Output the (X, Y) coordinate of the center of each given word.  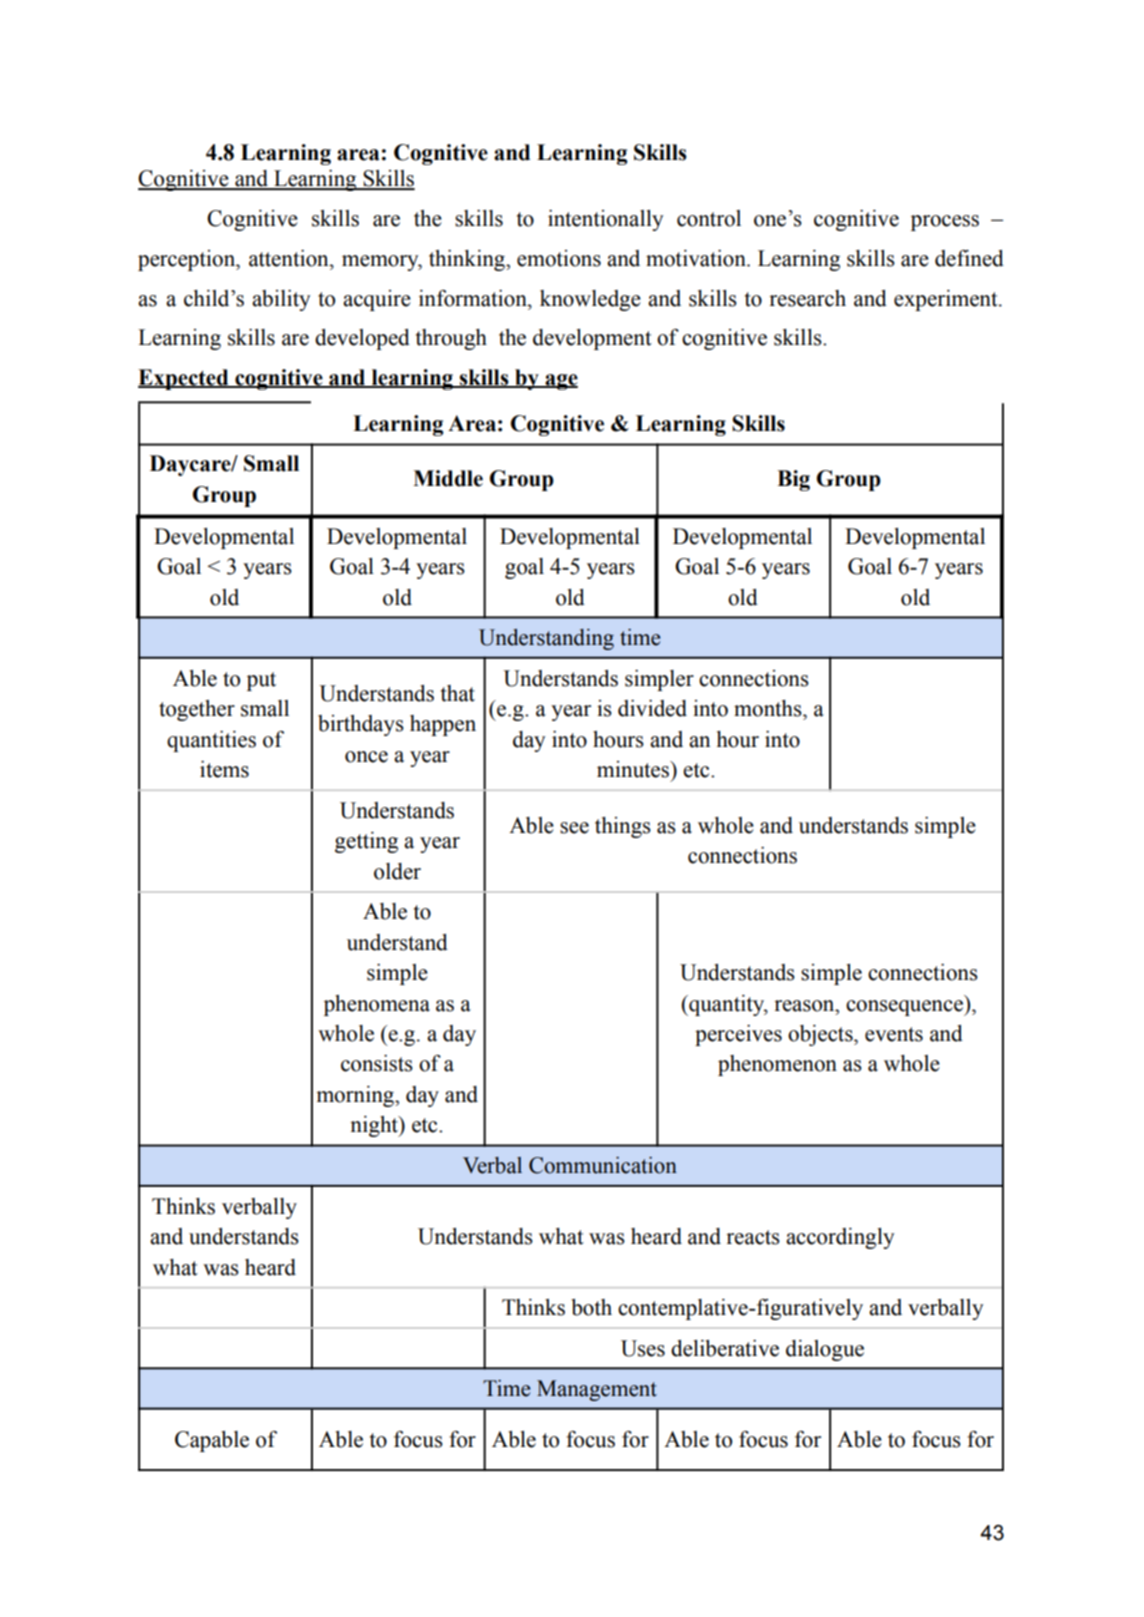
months (769, 708)
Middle (448, 478)
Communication (603, 1165)
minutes (634, 769)
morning (356, 1096)
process (945, 223)
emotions (559, 258)
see (574, 828)
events (894, 1034)
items (224, 769)
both (591, 1307)
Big (793, 480)
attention (290, 258)
